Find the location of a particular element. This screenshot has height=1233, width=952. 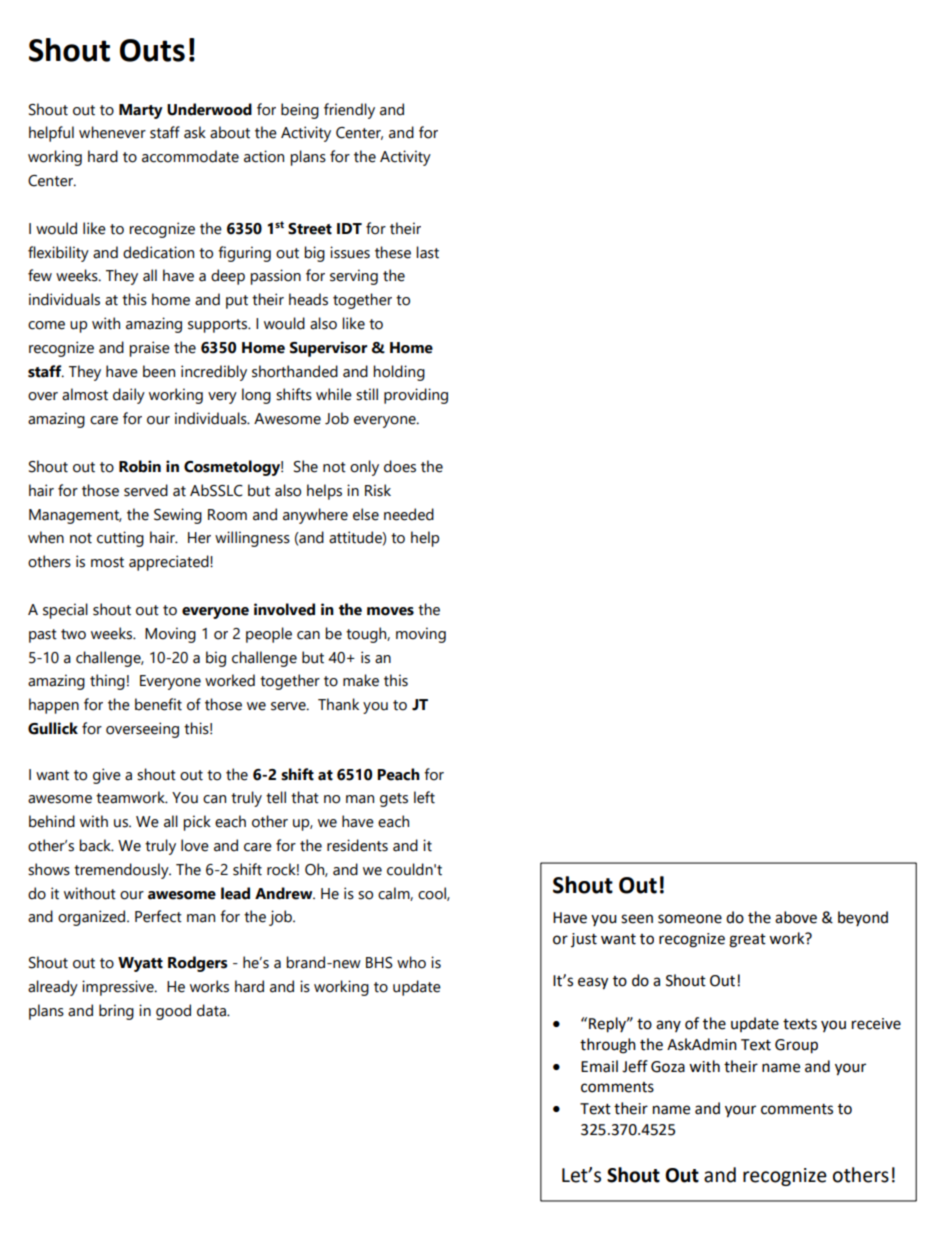

Marty is located at coordinates (141, 111).
